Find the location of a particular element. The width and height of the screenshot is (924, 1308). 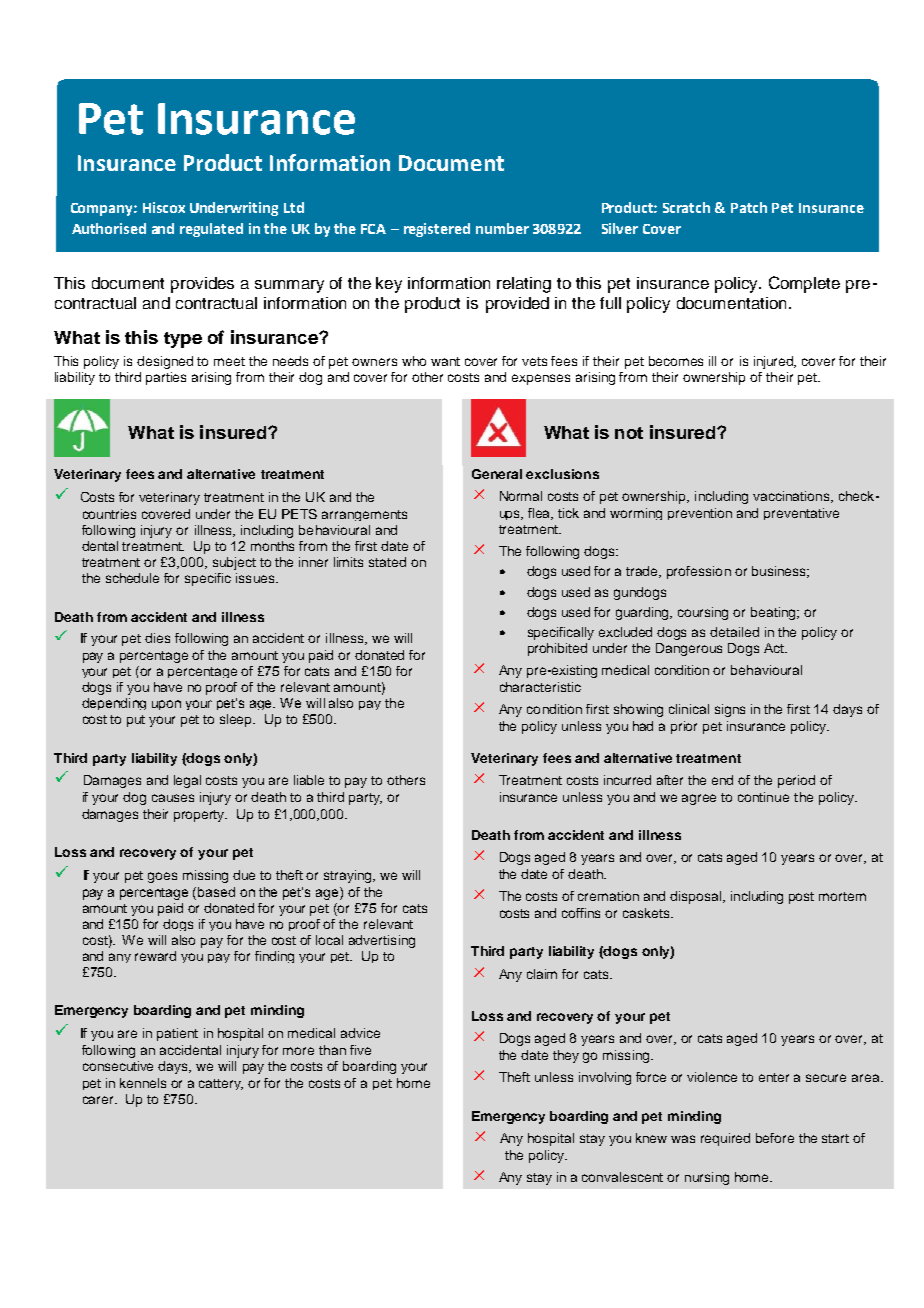

incurred is located at coordinates (627, 780).
